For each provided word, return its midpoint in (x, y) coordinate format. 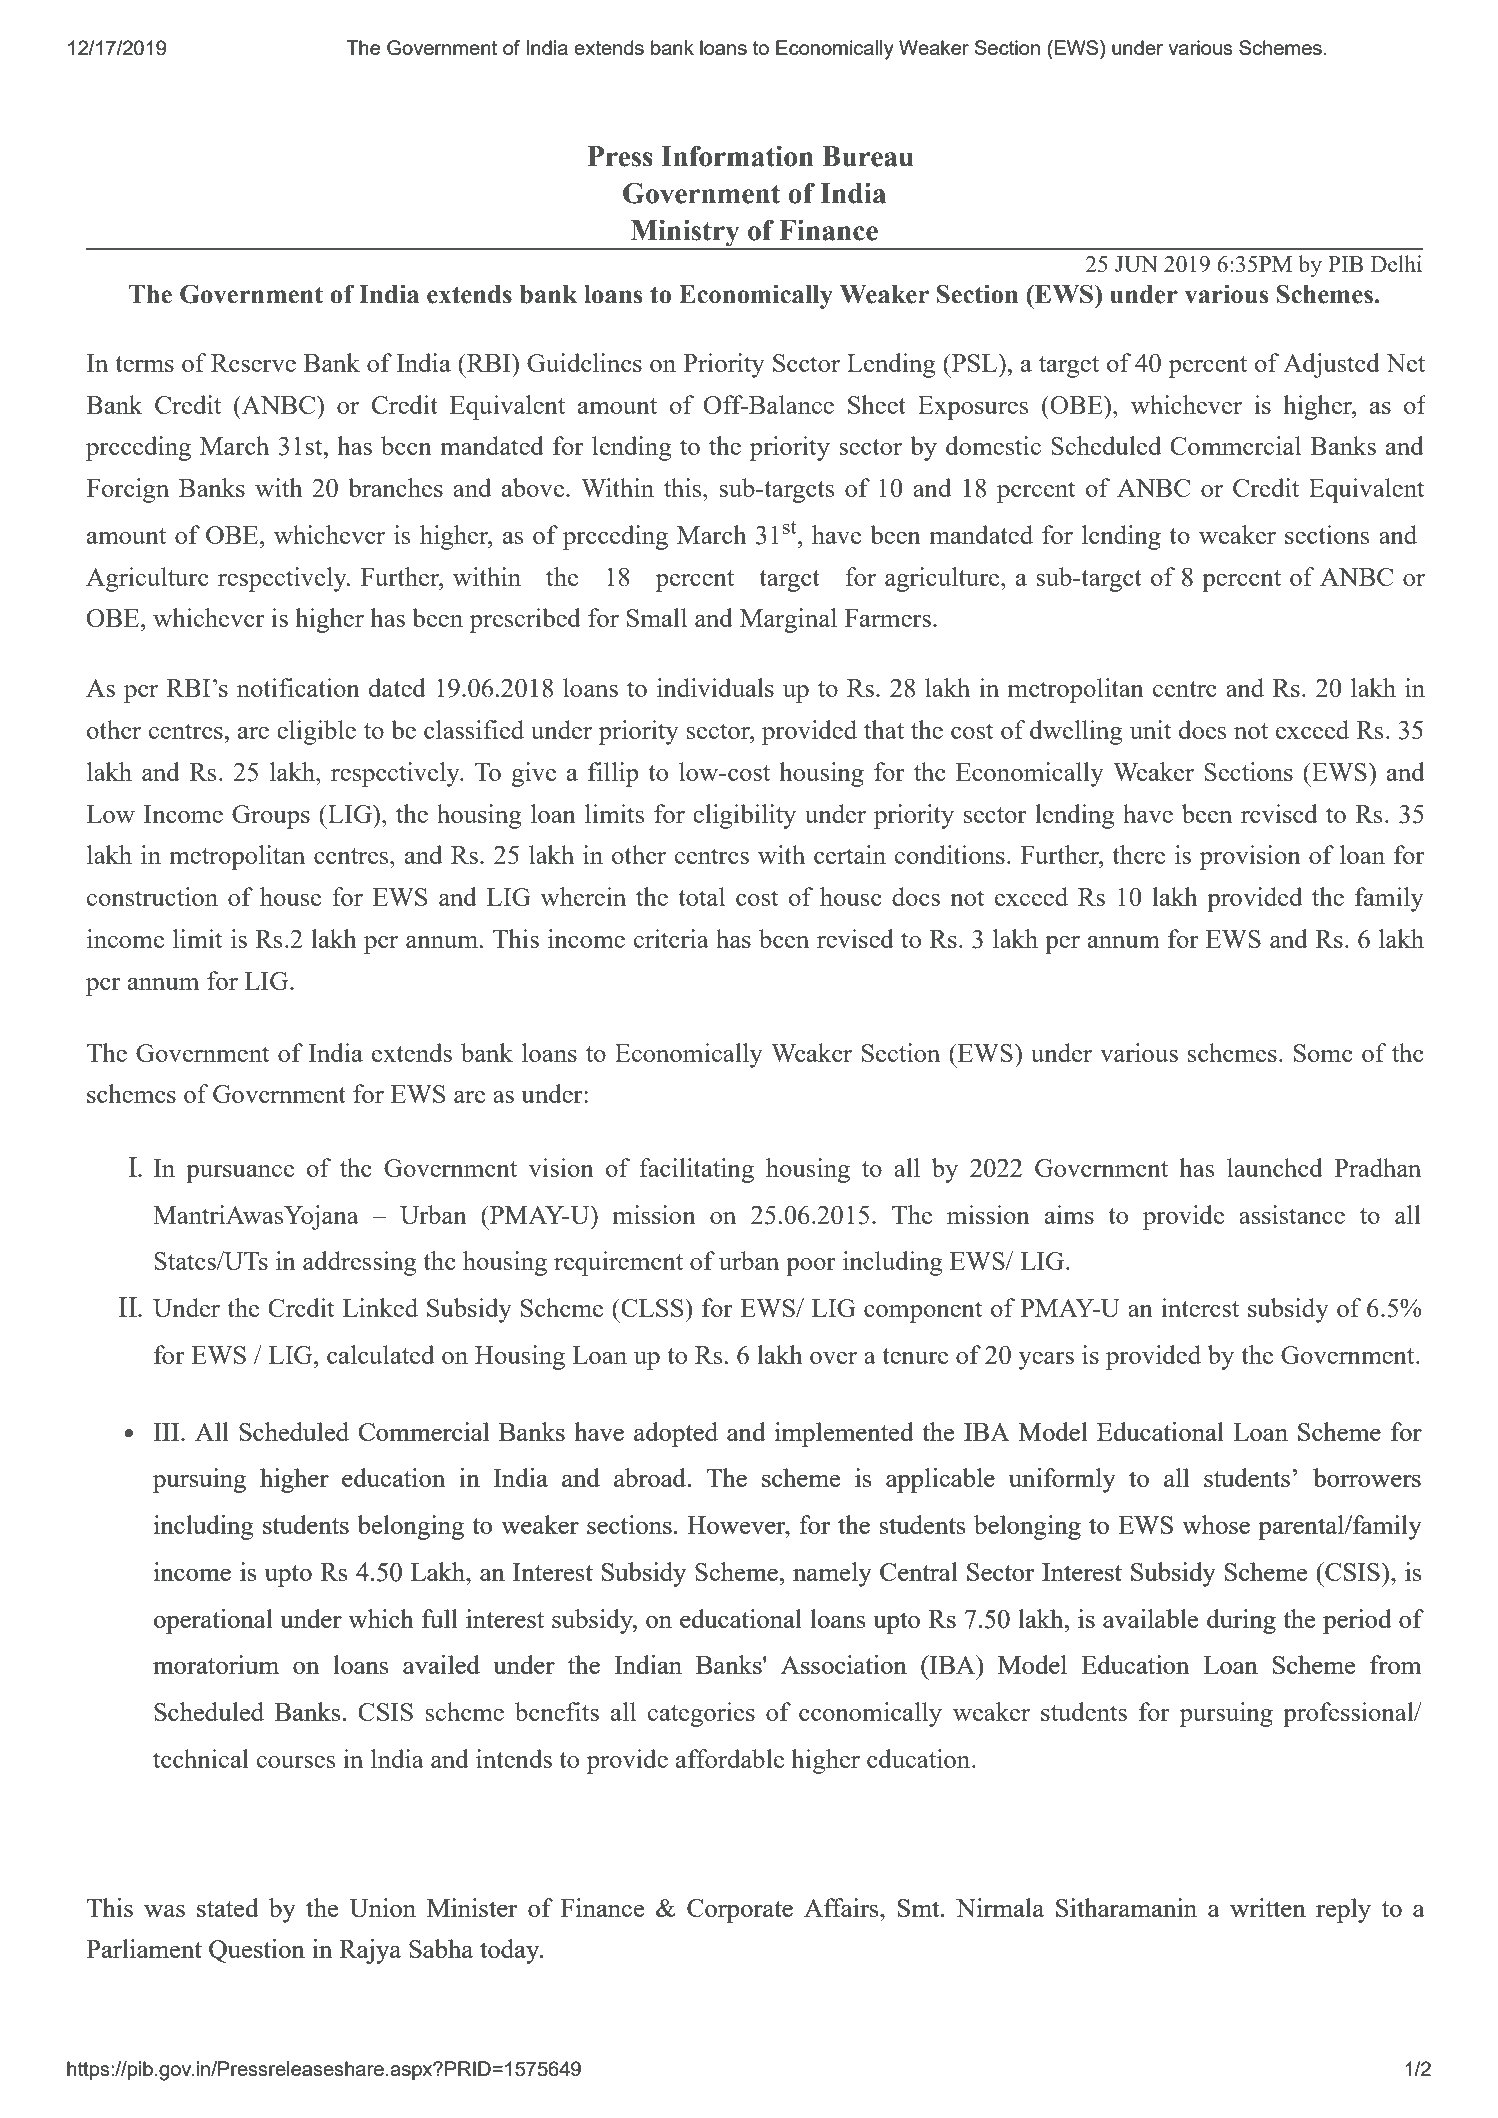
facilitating (696, 1170)
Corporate (740, 1911)
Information (737, 156)
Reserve (253, 363)
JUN (1136, 264)
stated (228, 1907)
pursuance (240, 1174)
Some (1323, 1053)
